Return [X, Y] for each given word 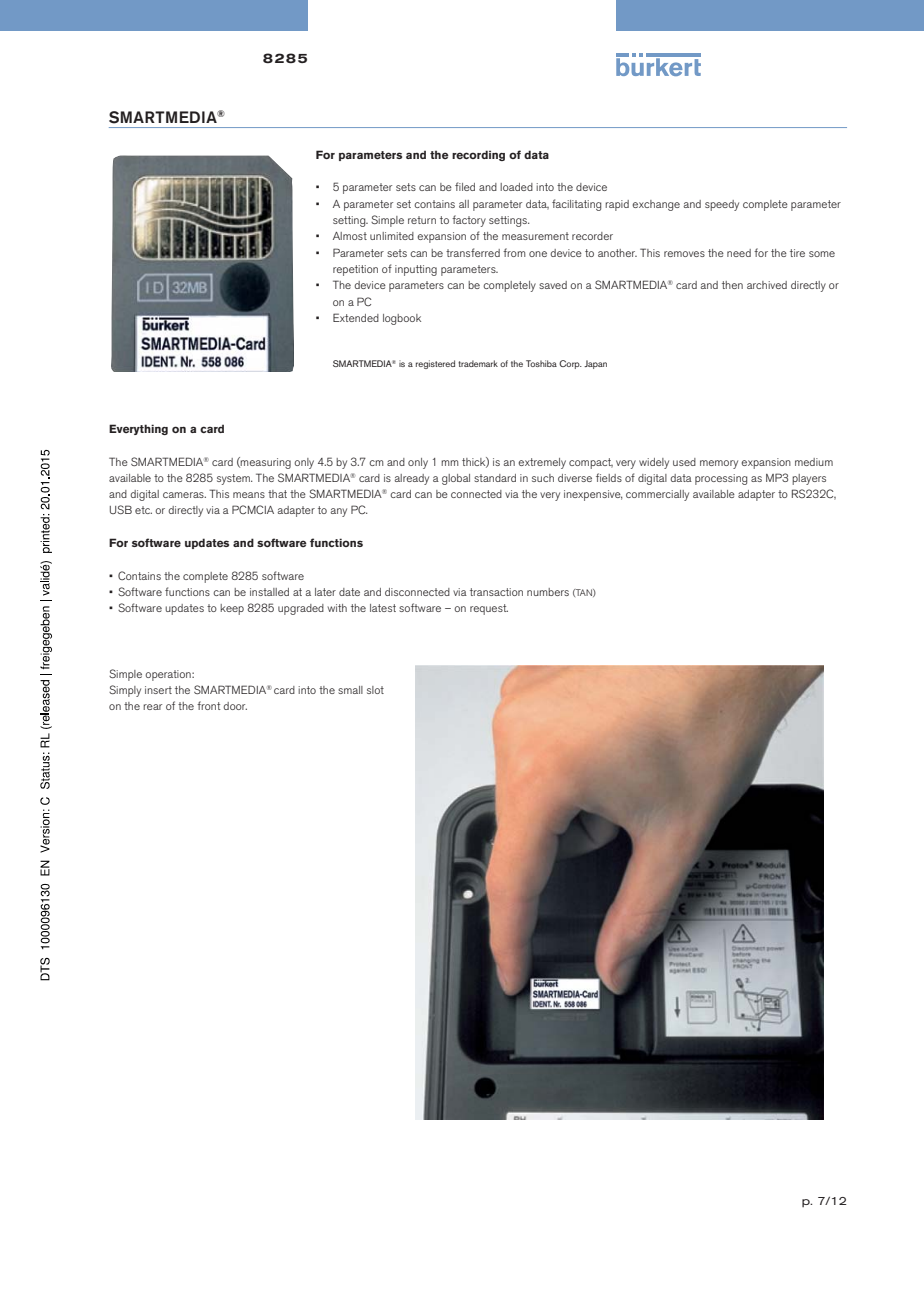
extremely [542, 463]
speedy [722, 205]
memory [719, 464]
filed [465, 186]
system [234, 479]
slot [375, 690]
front [208, 705]
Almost [350, 236]
